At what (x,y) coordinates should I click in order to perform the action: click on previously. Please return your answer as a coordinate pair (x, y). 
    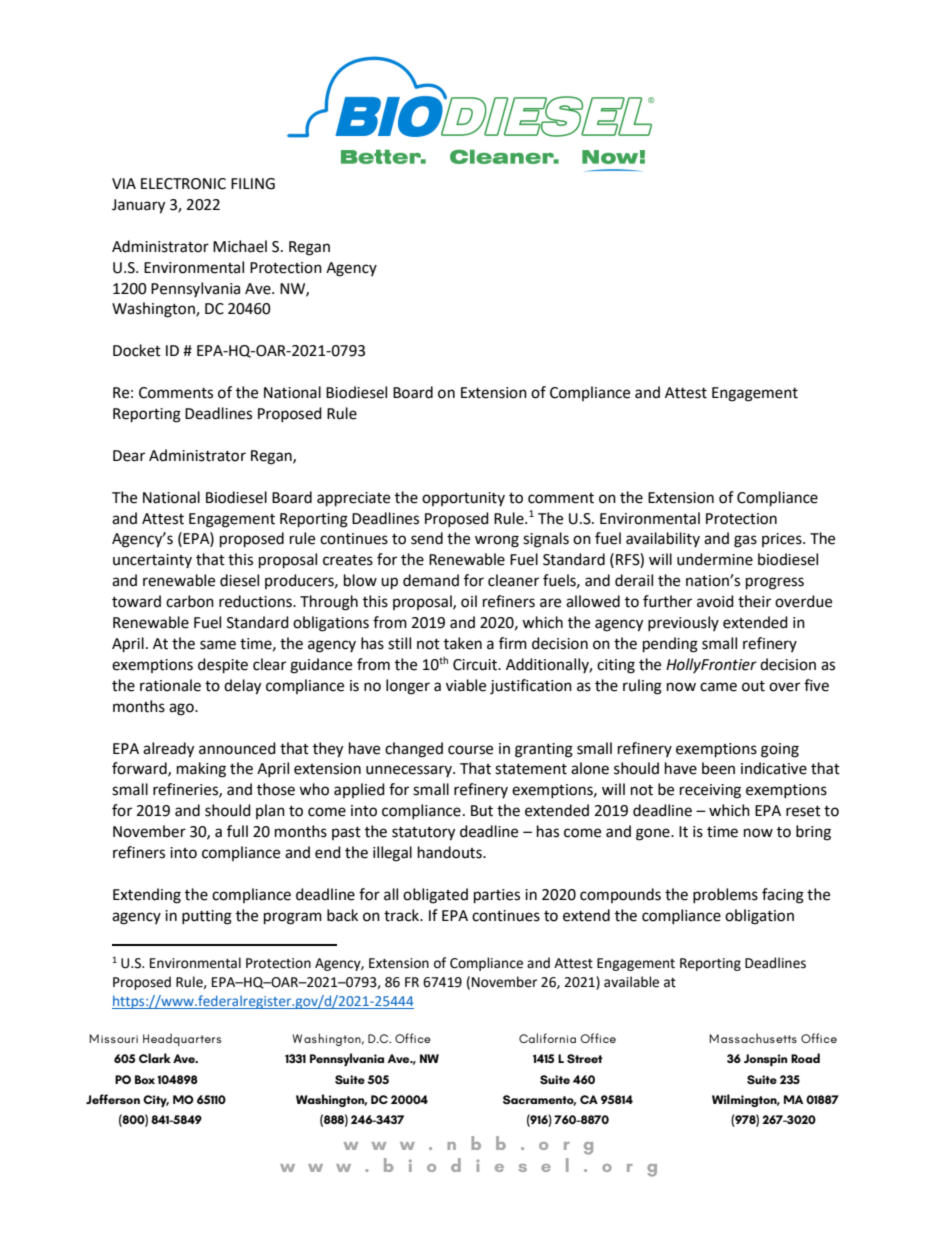
    Looking at the image, I should click on (683, 623).
